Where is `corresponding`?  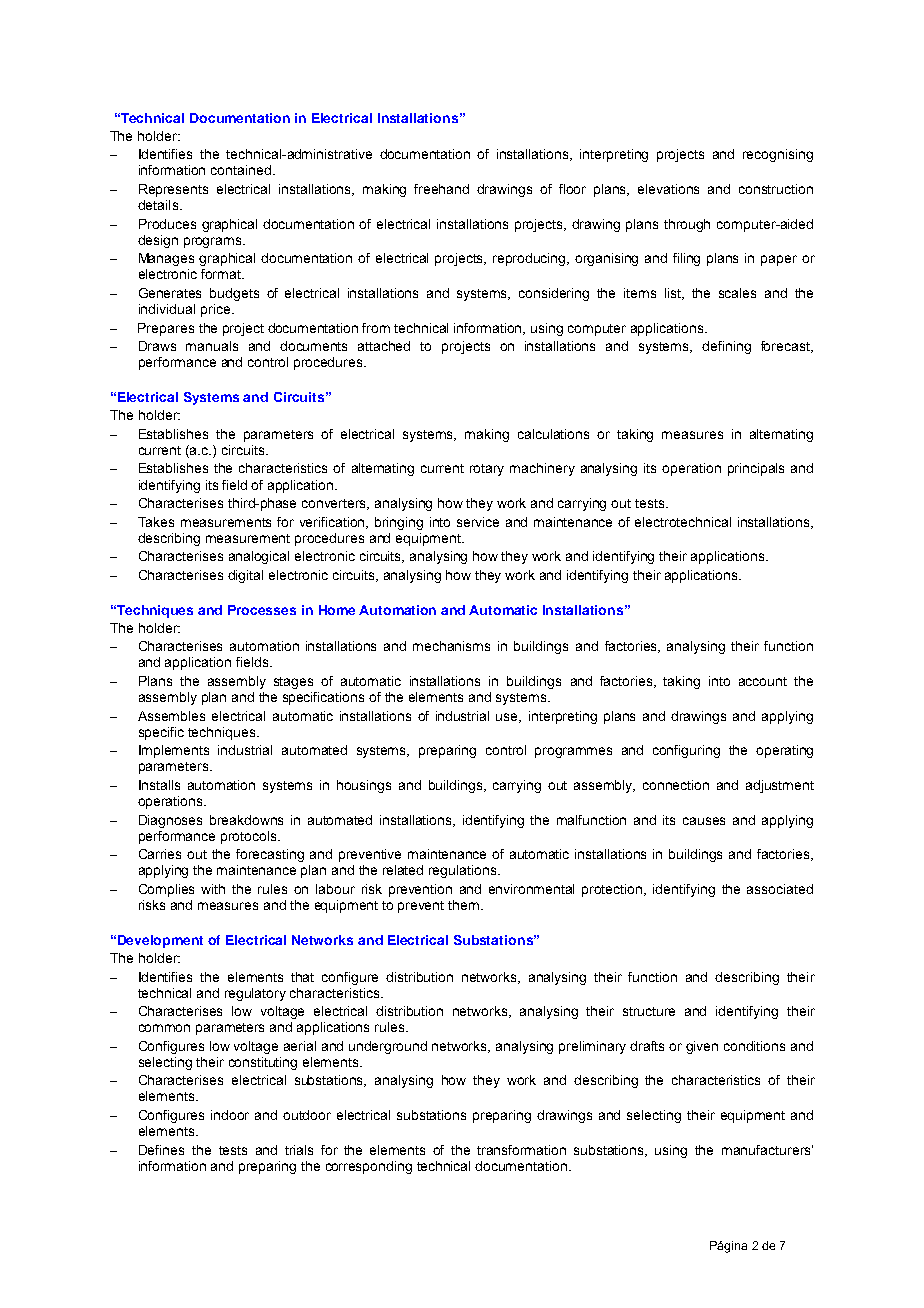 corresponding is located at coordinates (369, 1167).
